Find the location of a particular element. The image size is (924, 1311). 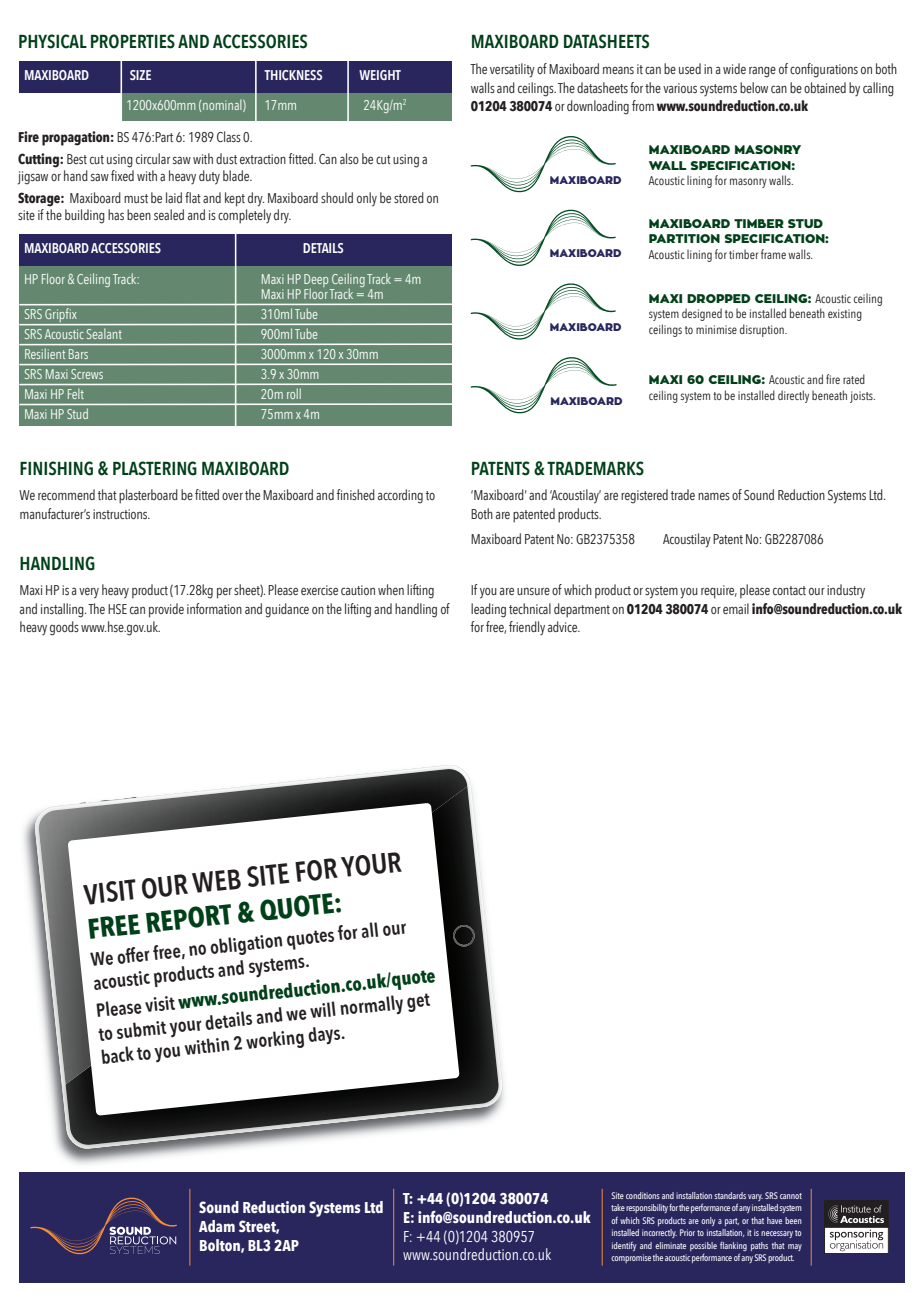

names is located at coordinates (714, 496).
